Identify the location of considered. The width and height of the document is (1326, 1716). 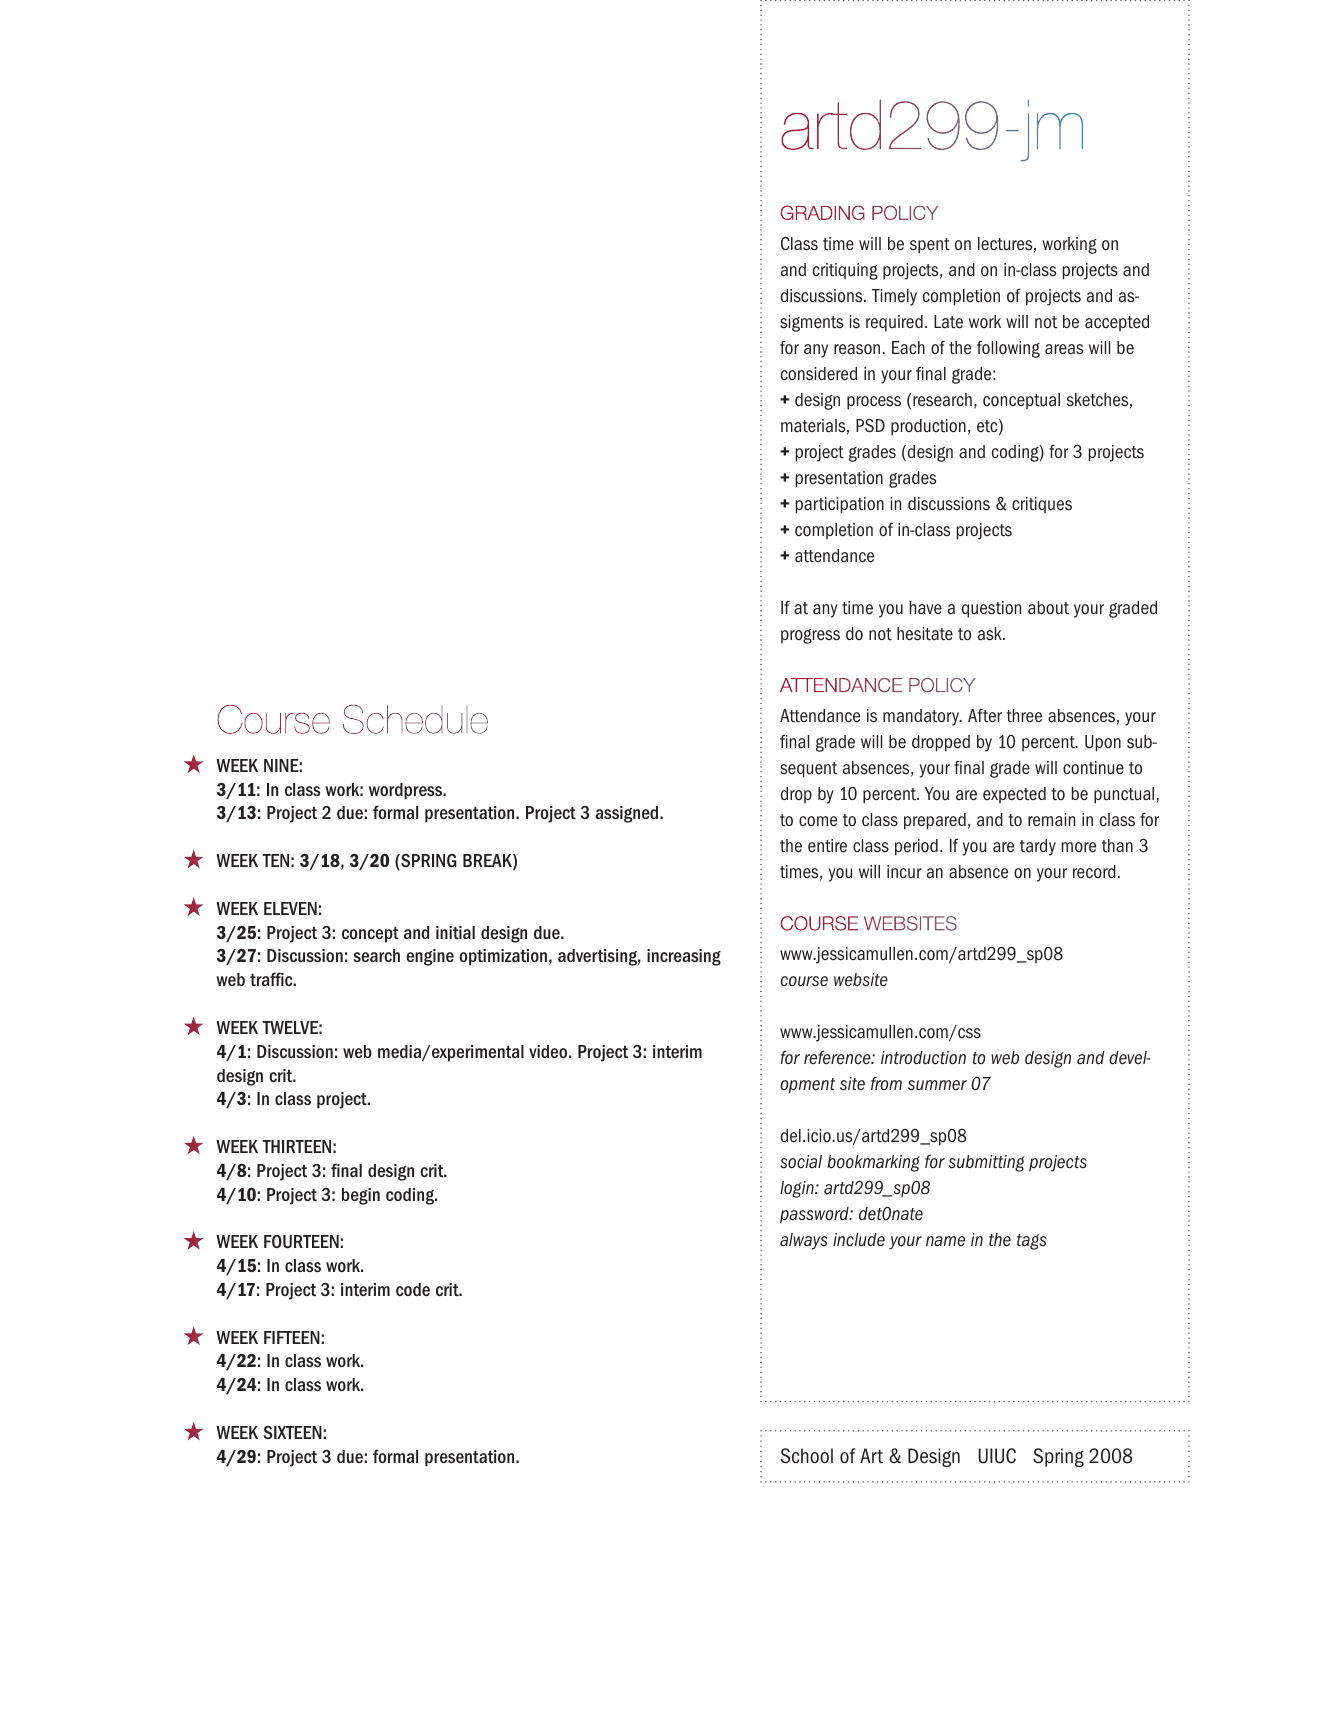
(819, 374).
